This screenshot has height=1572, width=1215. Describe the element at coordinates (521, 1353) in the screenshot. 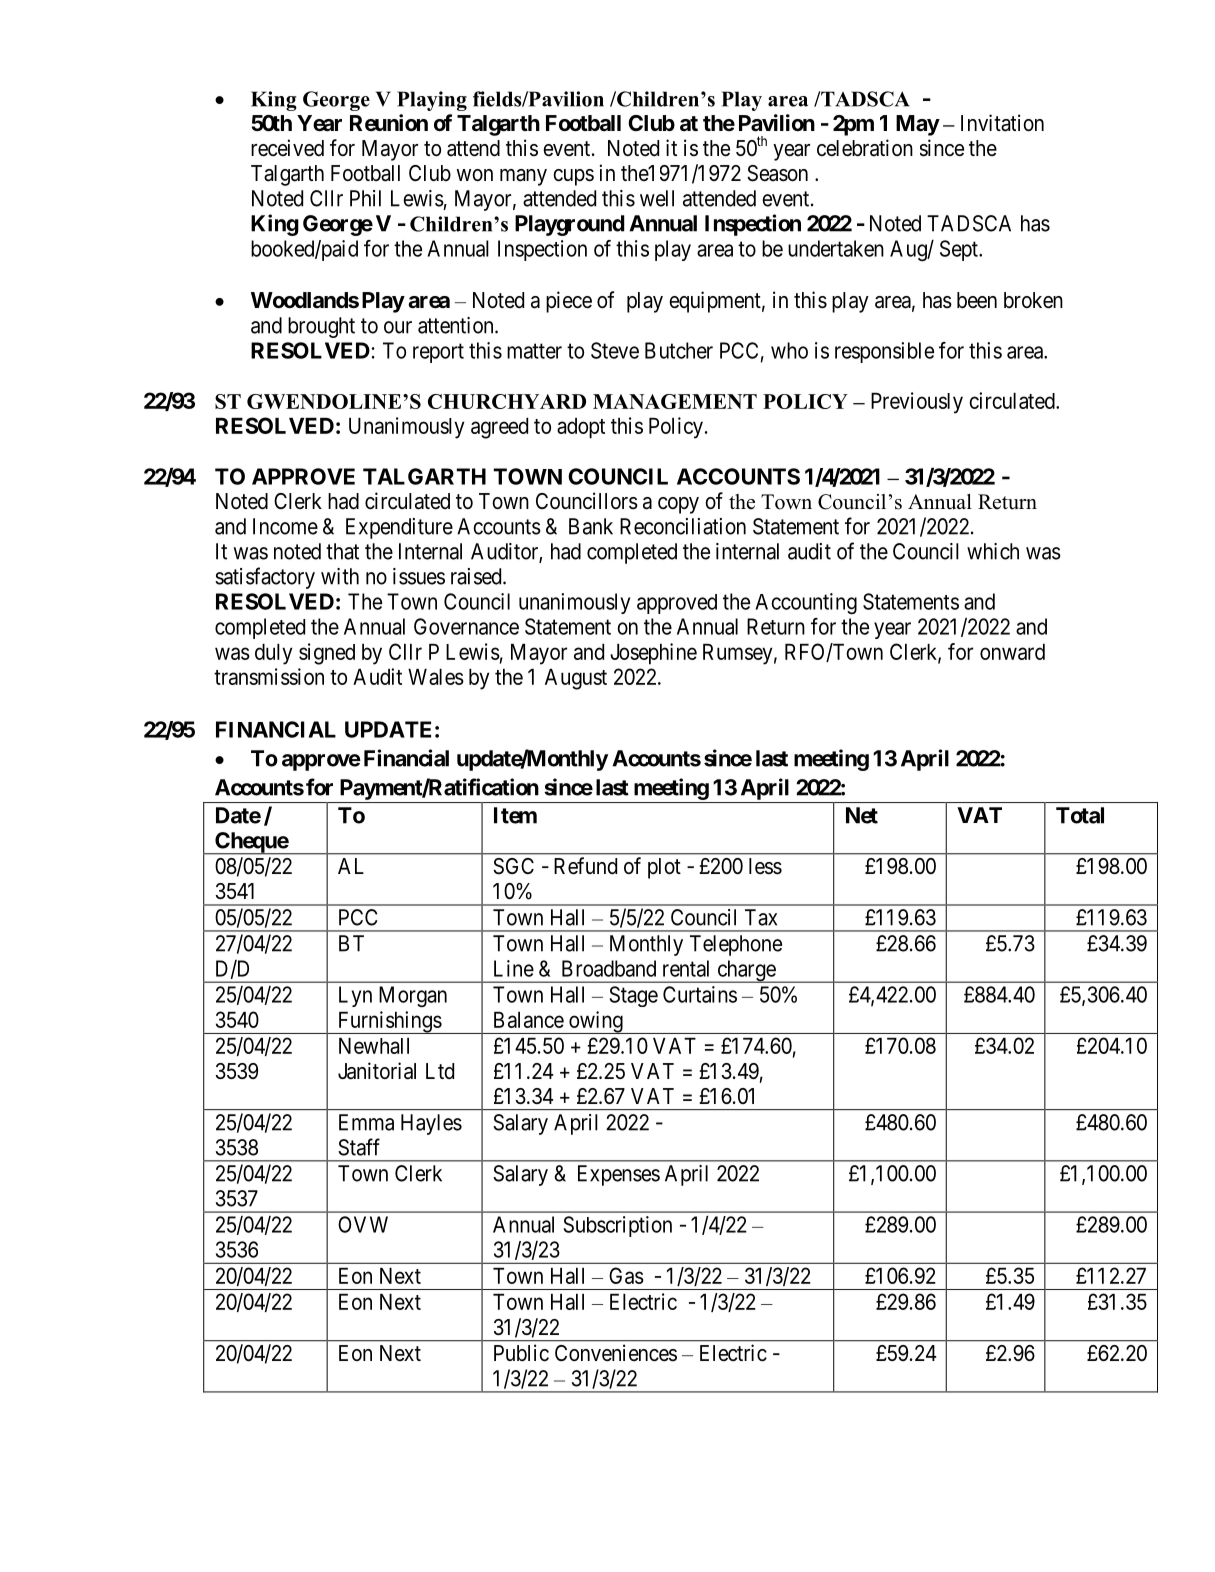

I see `Public` at that location.
